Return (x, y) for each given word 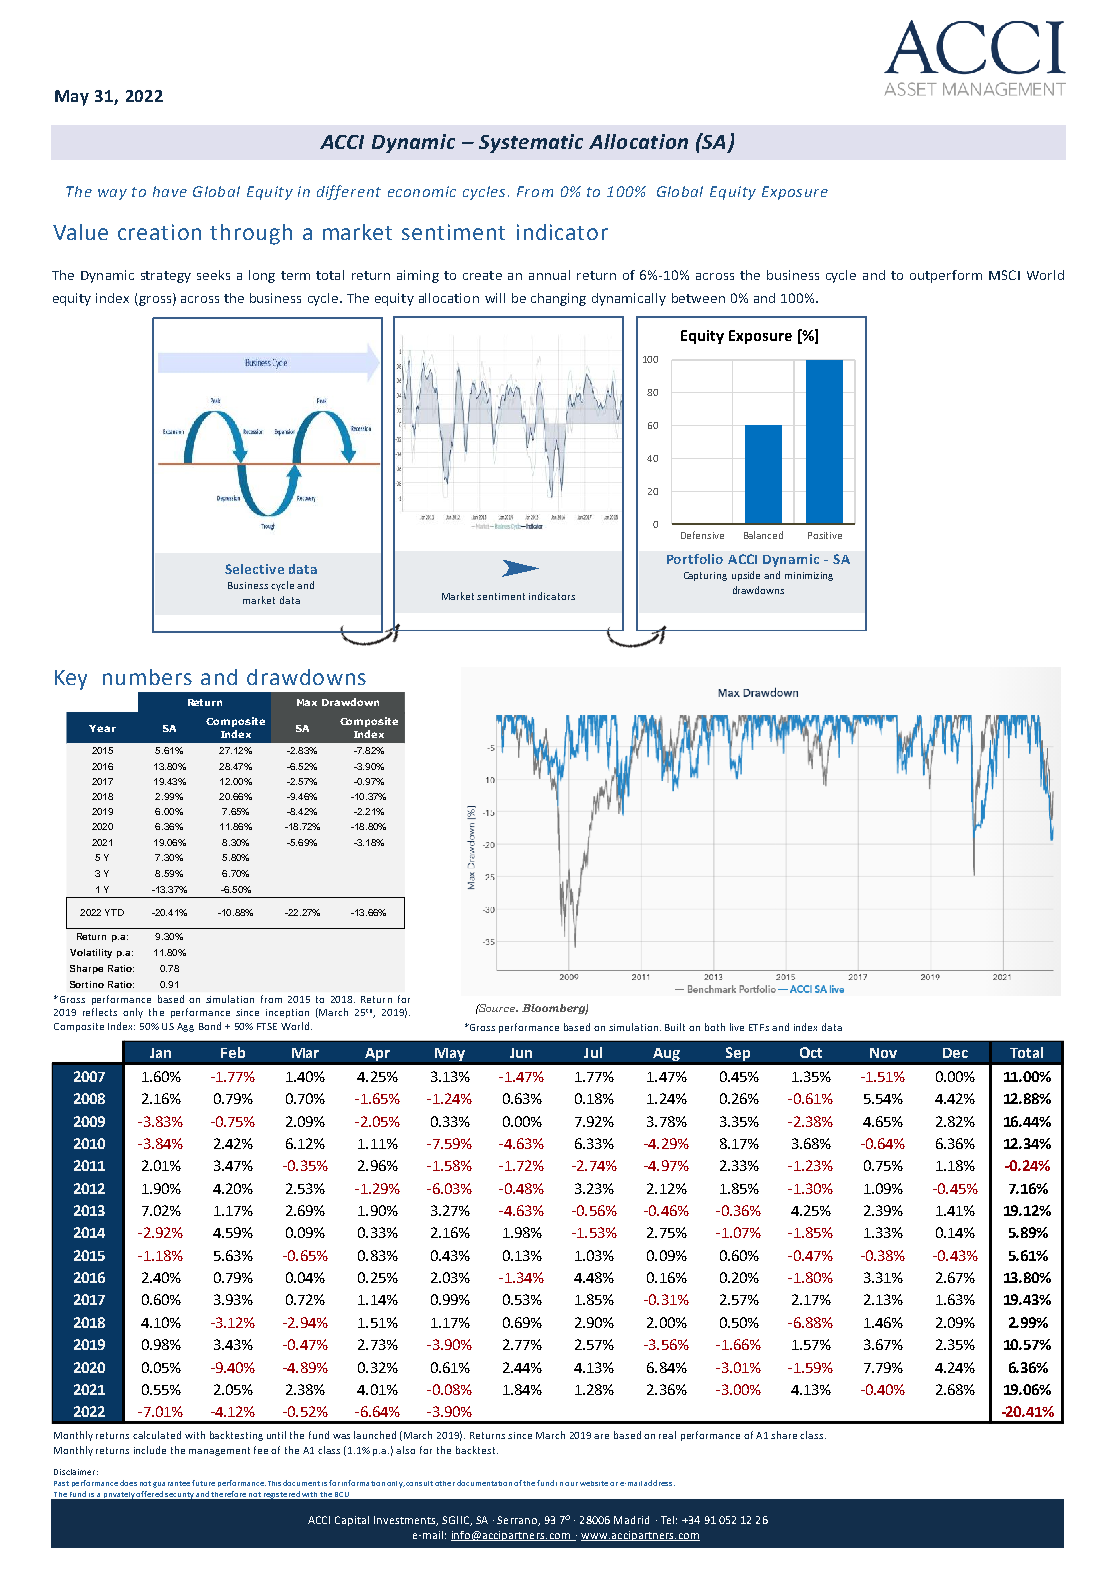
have (170, 191)
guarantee (171, 1484)
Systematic (531, 143)
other (445, 1483)
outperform (946, 276)
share (784, 1435)
